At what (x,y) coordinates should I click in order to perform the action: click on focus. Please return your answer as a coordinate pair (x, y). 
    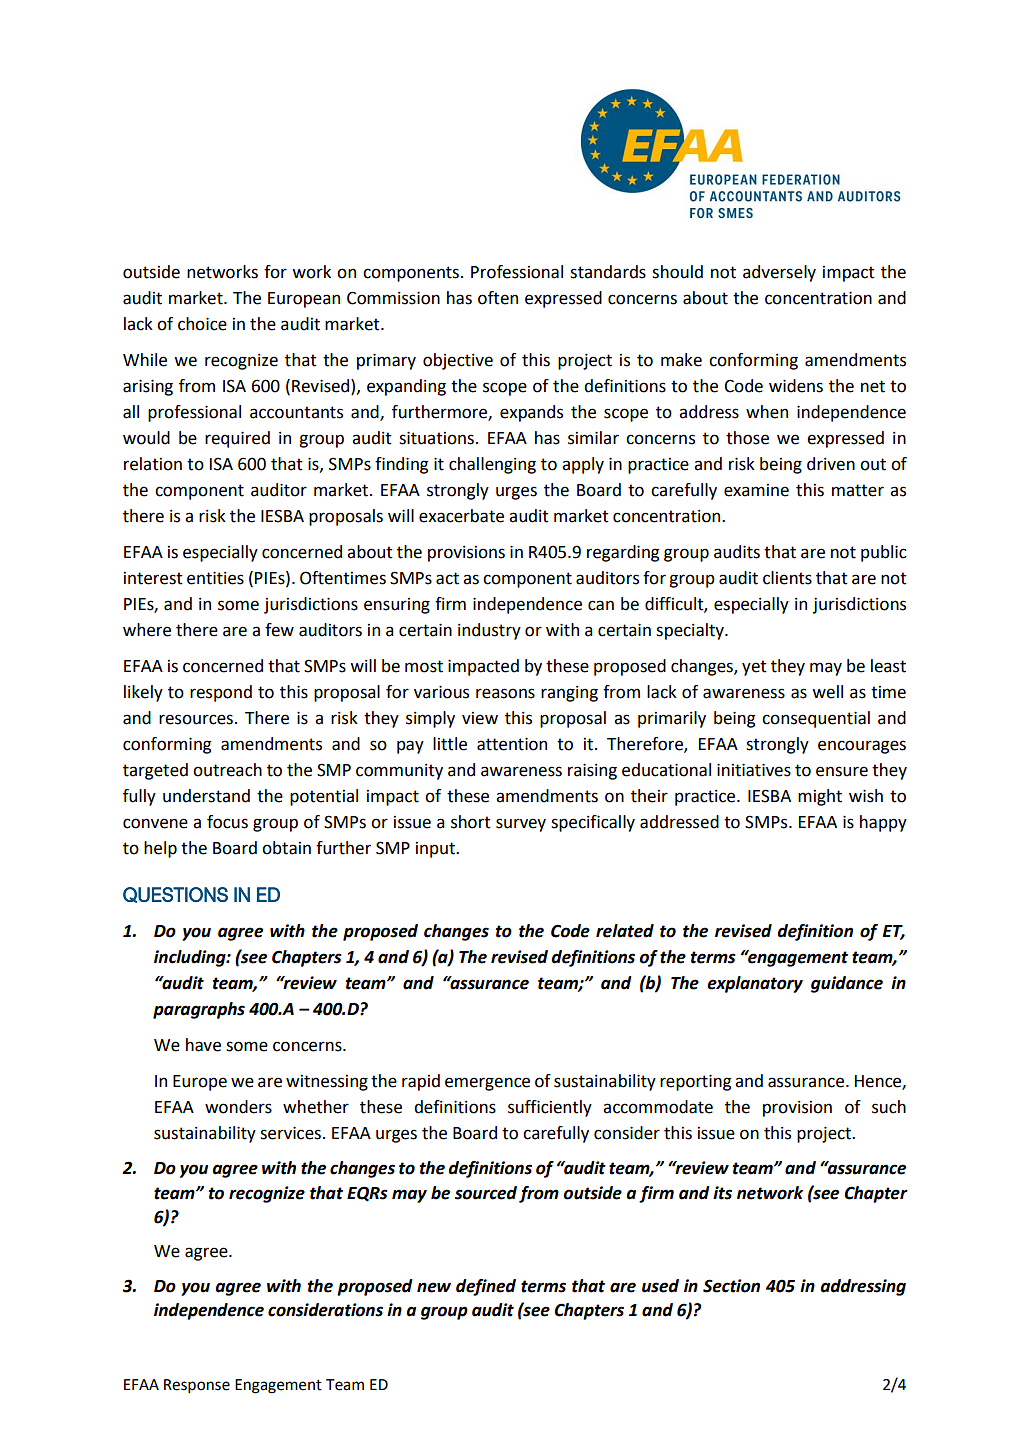
    Looking at the image, I should click on (227, 822).
